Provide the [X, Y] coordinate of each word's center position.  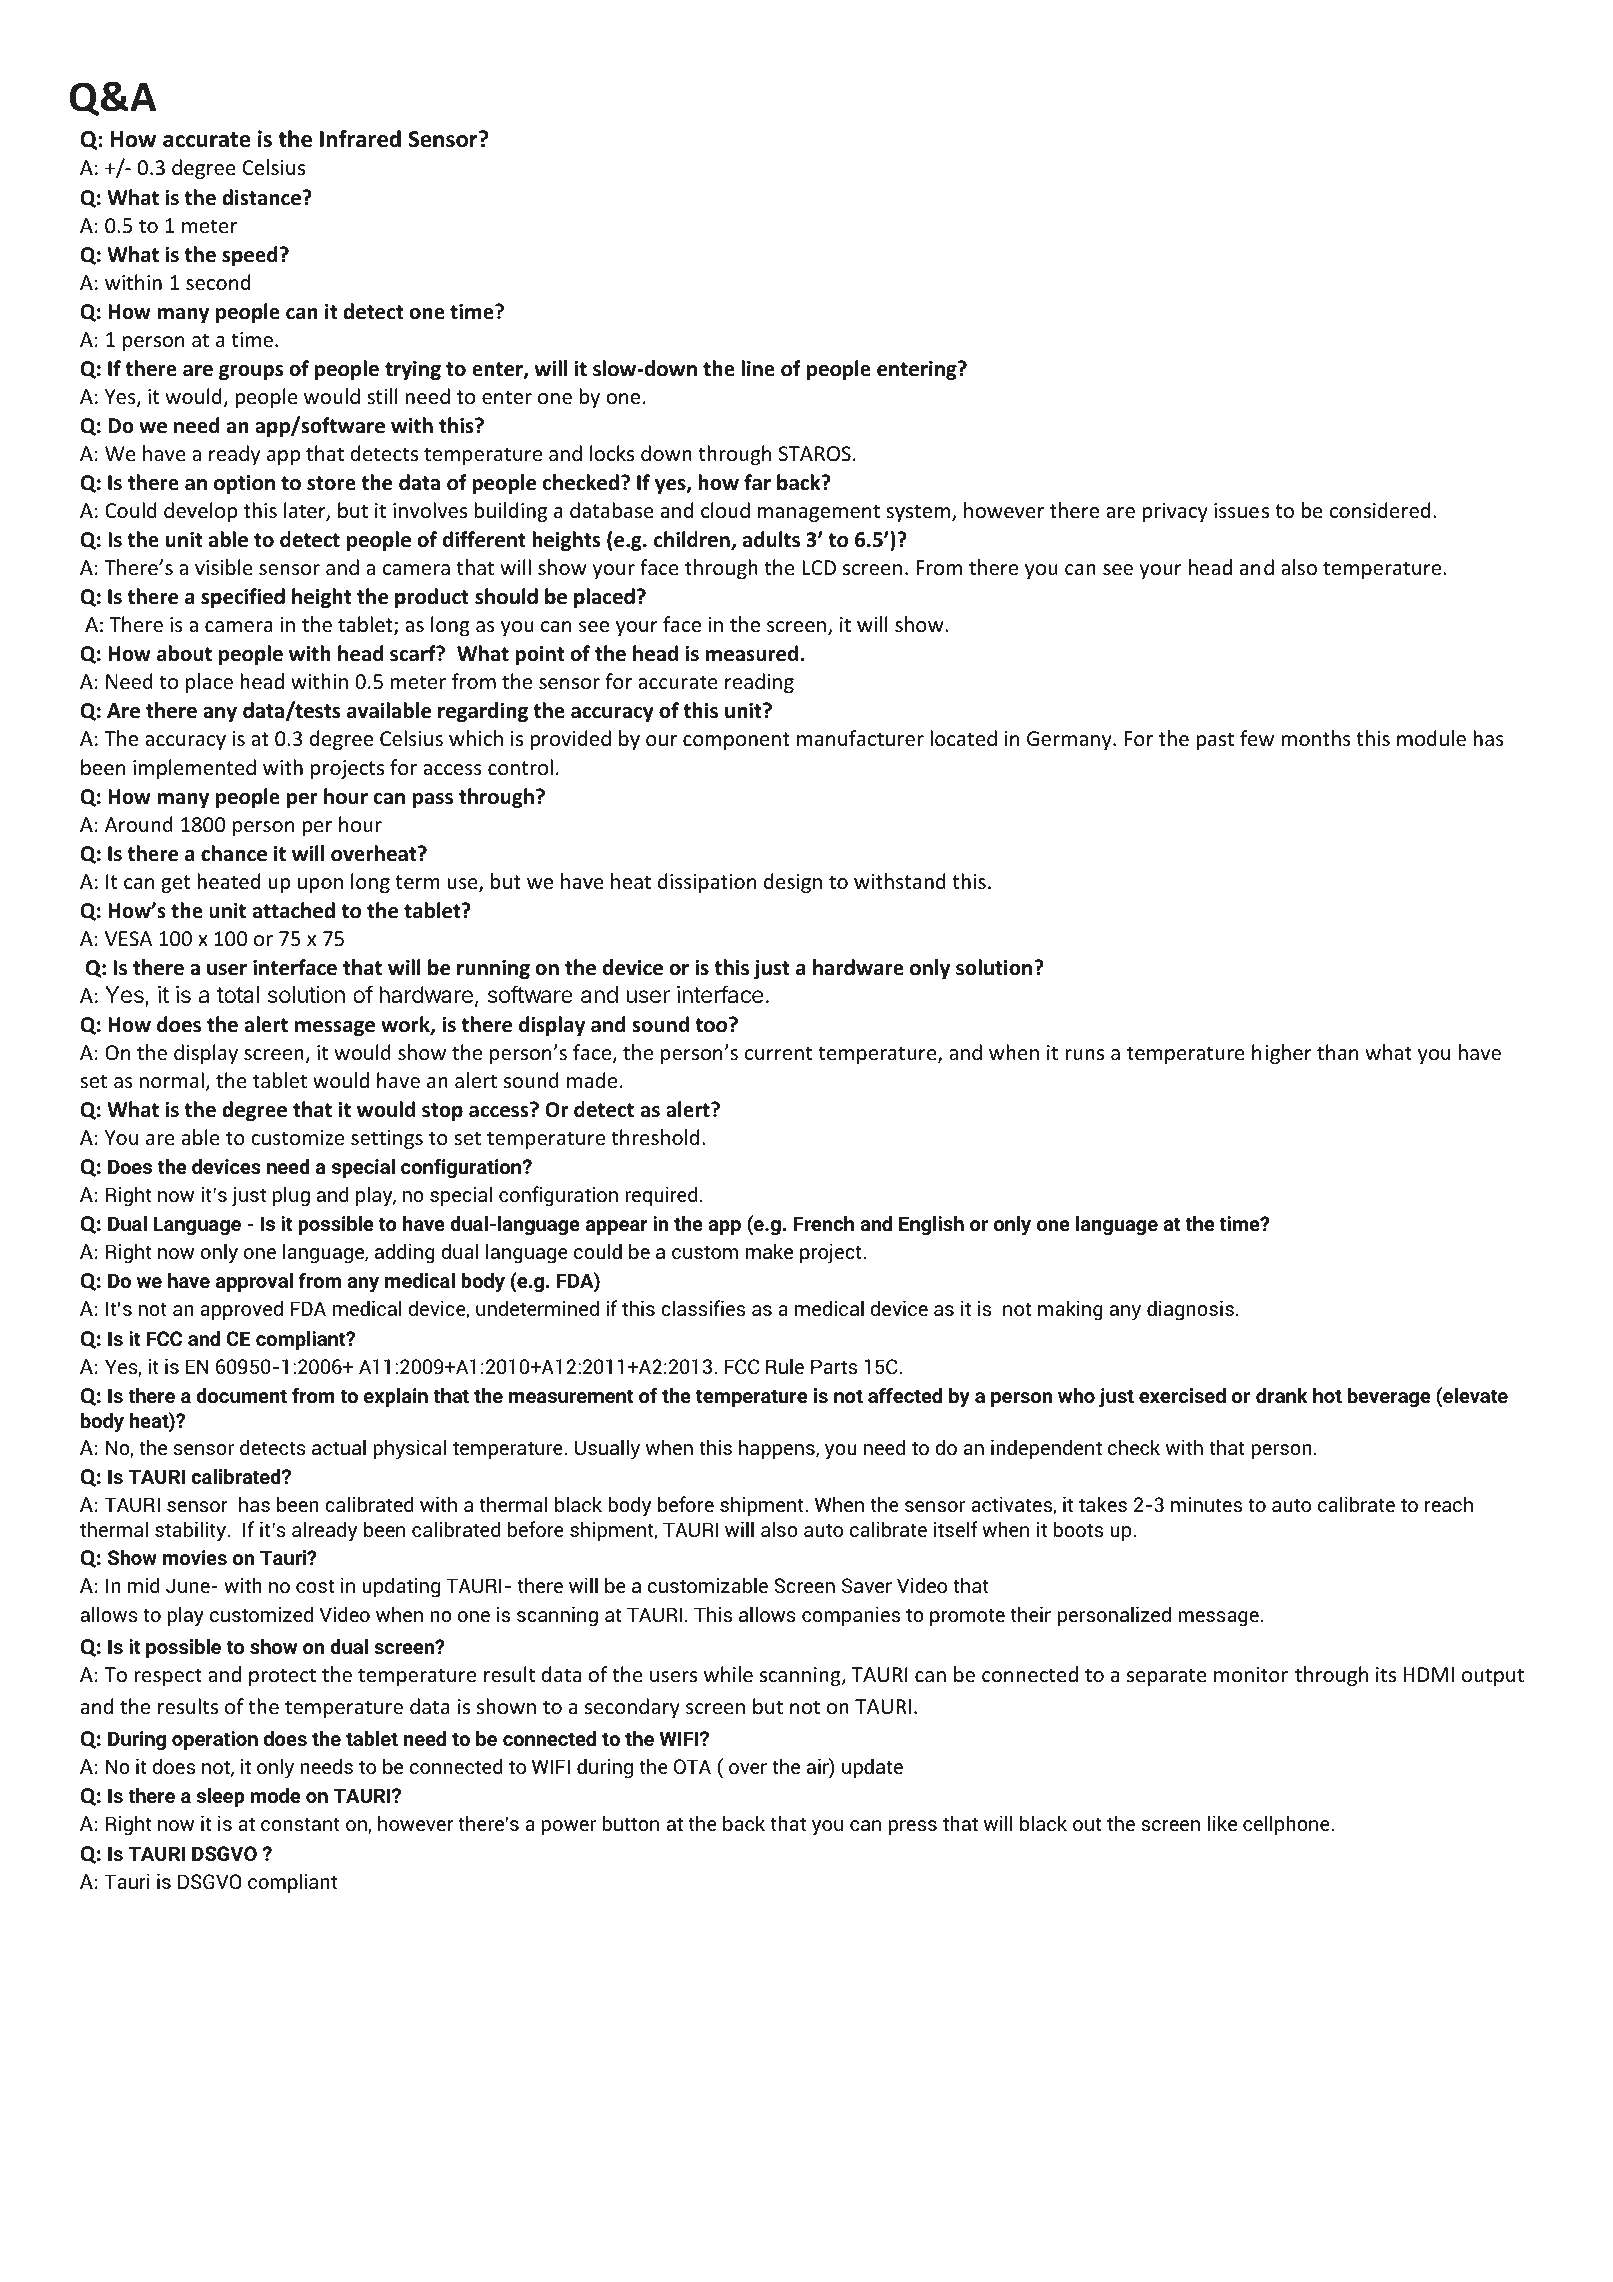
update [872, 1770]
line [758, 368]
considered [1380, 510]
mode [275, 1795]
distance [261, 197]
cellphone [1286, 1827]
